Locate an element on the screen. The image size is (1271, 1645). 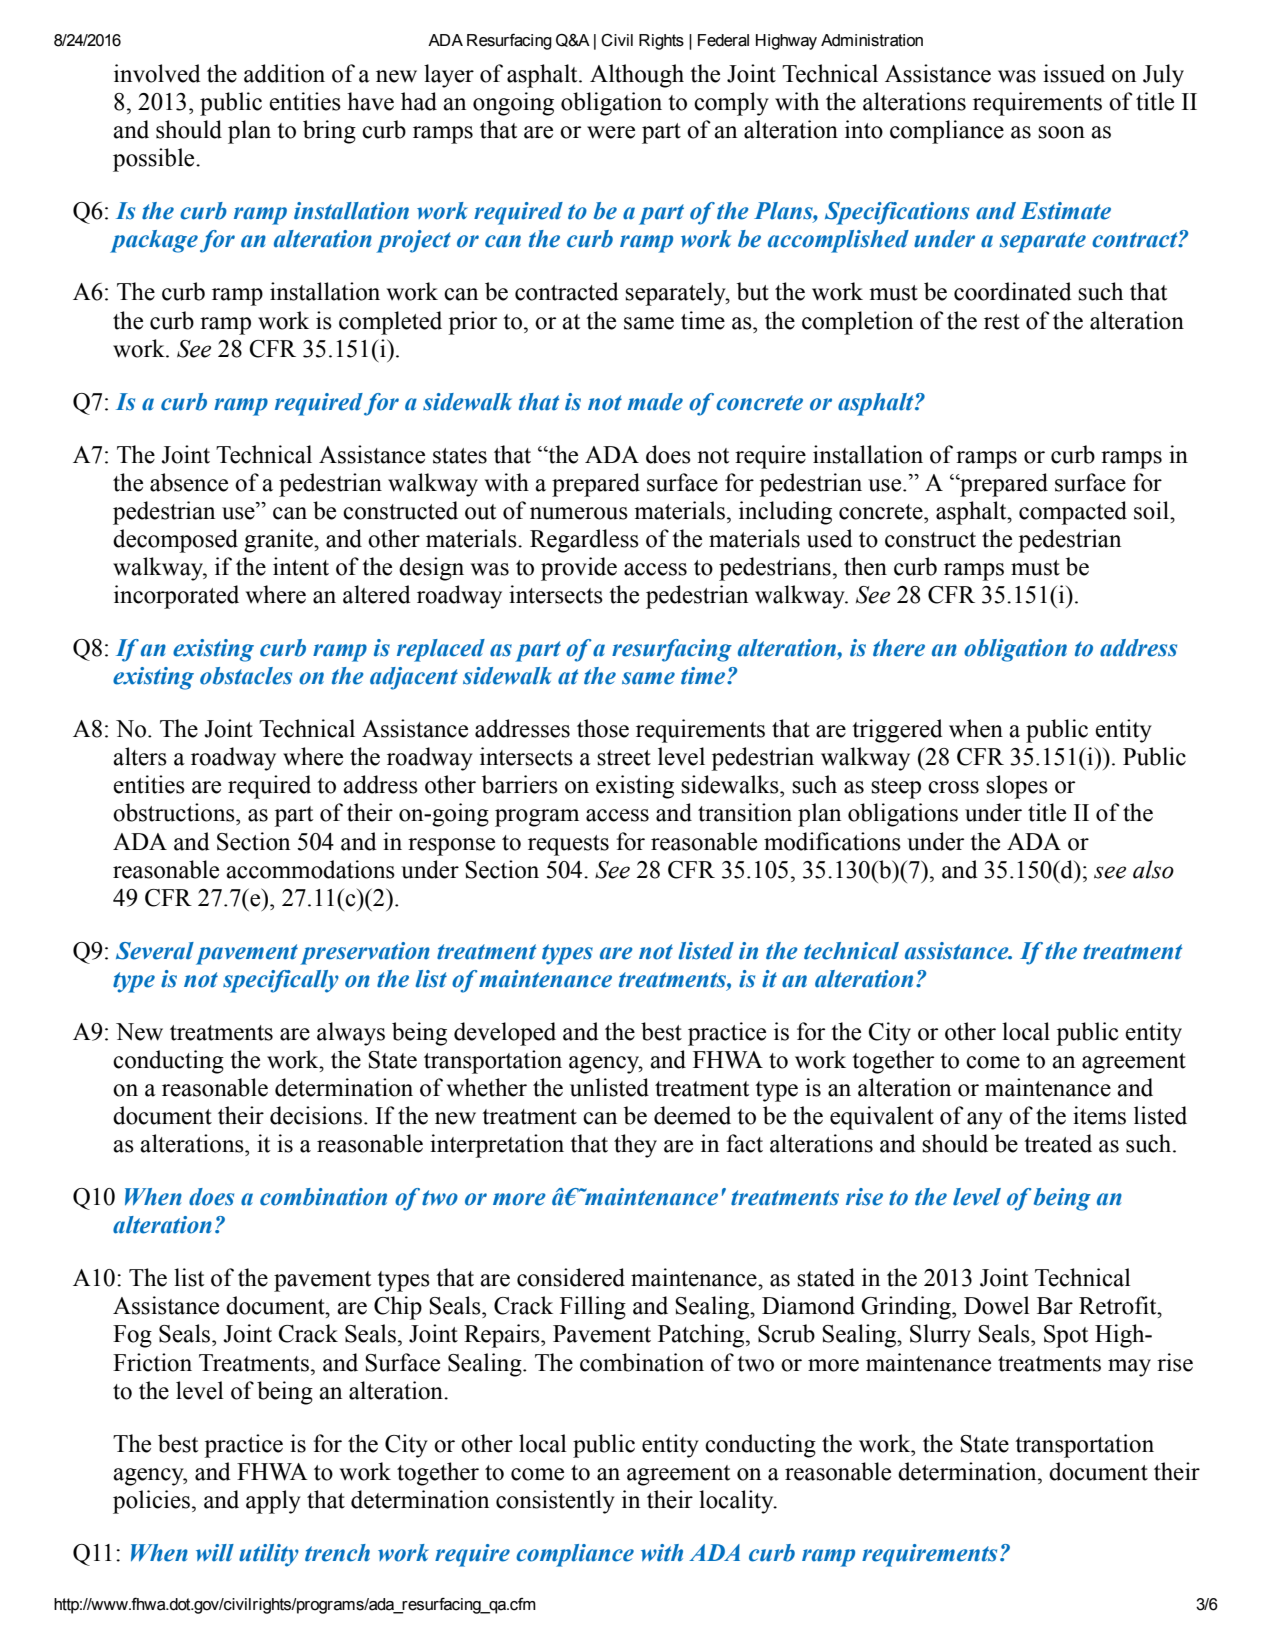
apply is located at coordinates (273, 1502).
